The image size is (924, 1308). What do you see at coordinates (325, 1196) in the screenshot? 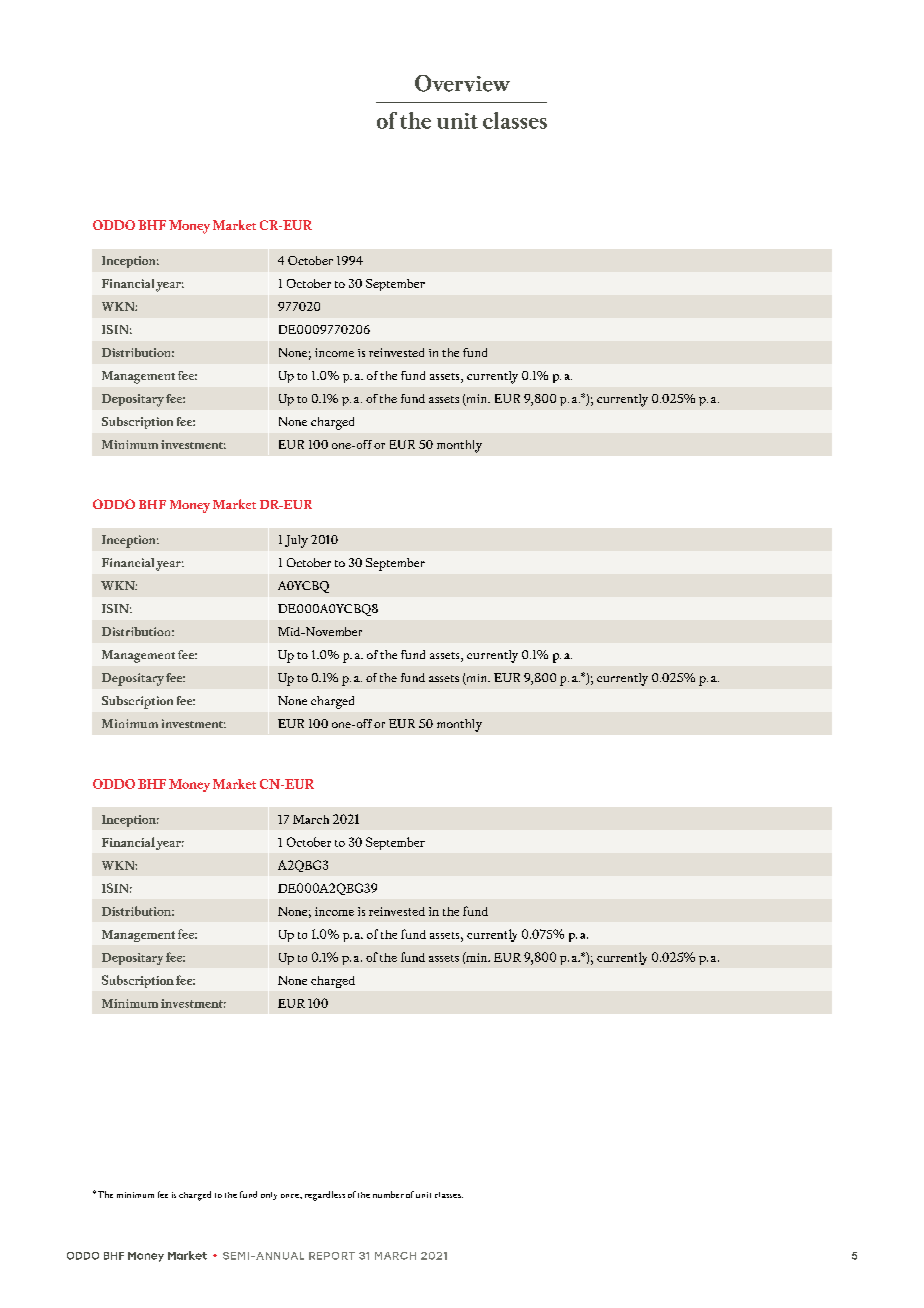
I see `regardless` at bounding box center [325, 1196].
